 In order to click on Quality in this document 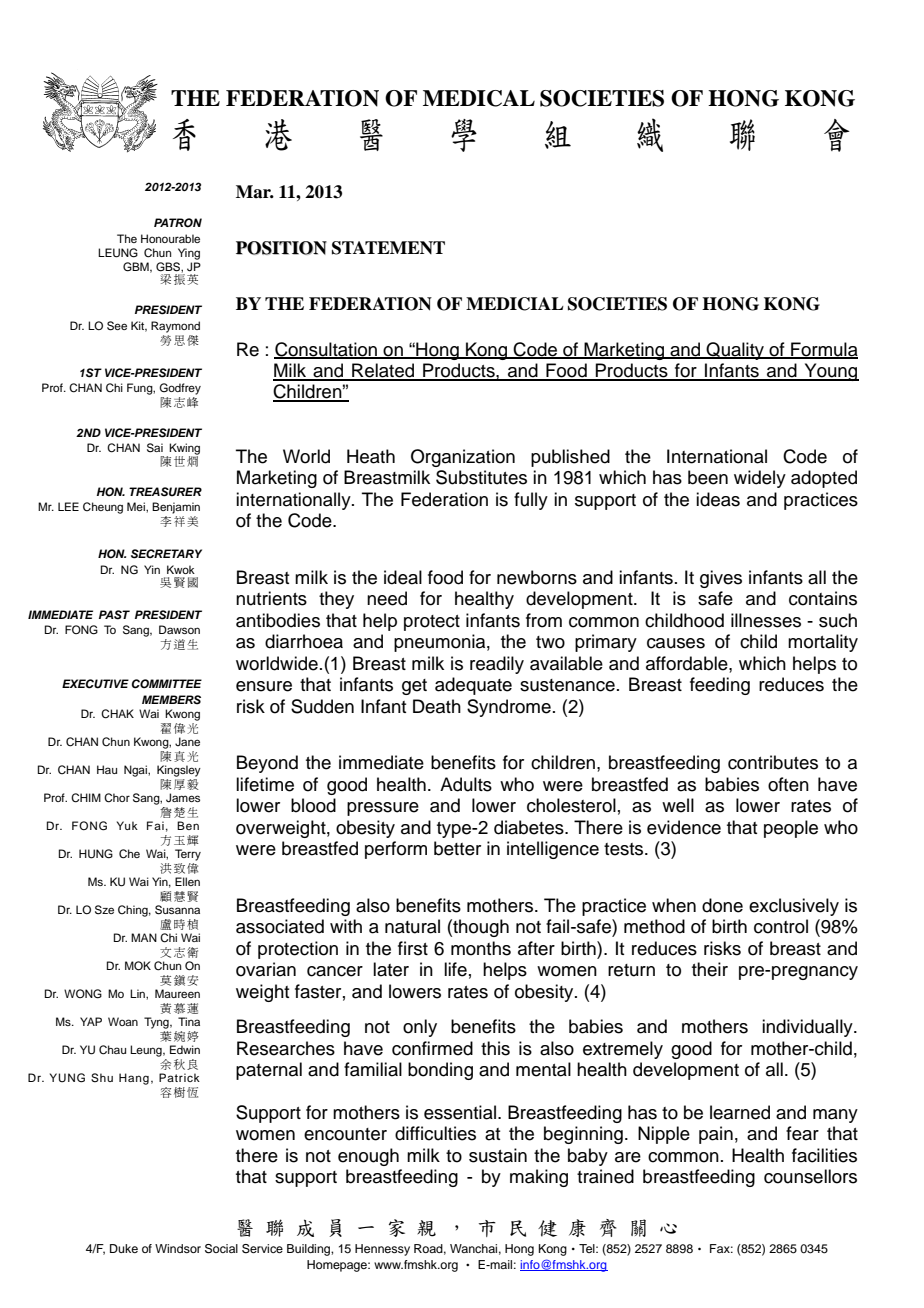, I will do `click(735, 351)`.
